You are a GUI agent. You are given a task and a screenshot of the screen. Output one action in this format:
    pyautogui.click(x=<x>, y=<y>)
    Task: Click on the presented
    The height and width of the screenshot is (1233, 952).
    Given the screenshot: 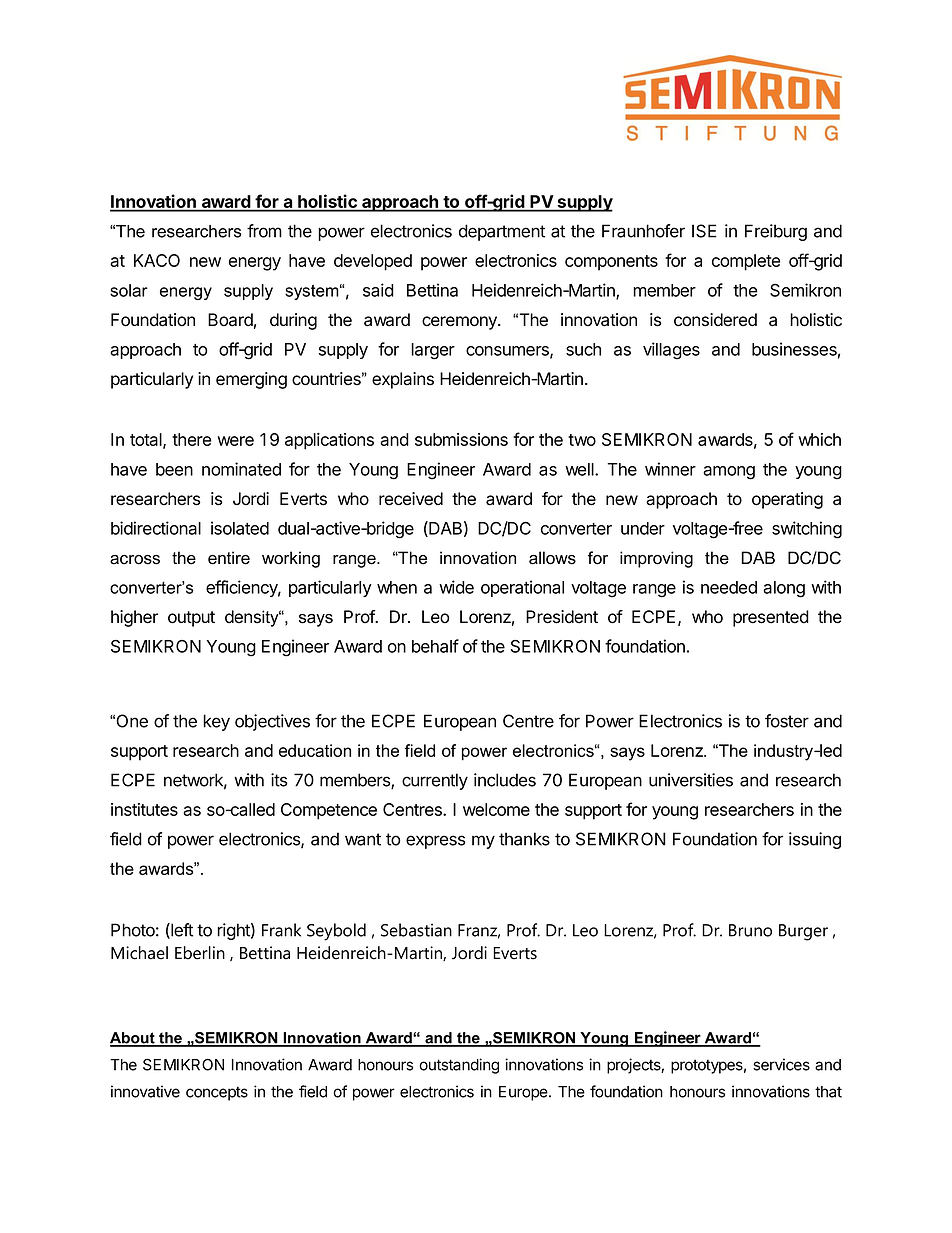 What is the action you would take?
    pyautogui.click(x=771, y=618)
